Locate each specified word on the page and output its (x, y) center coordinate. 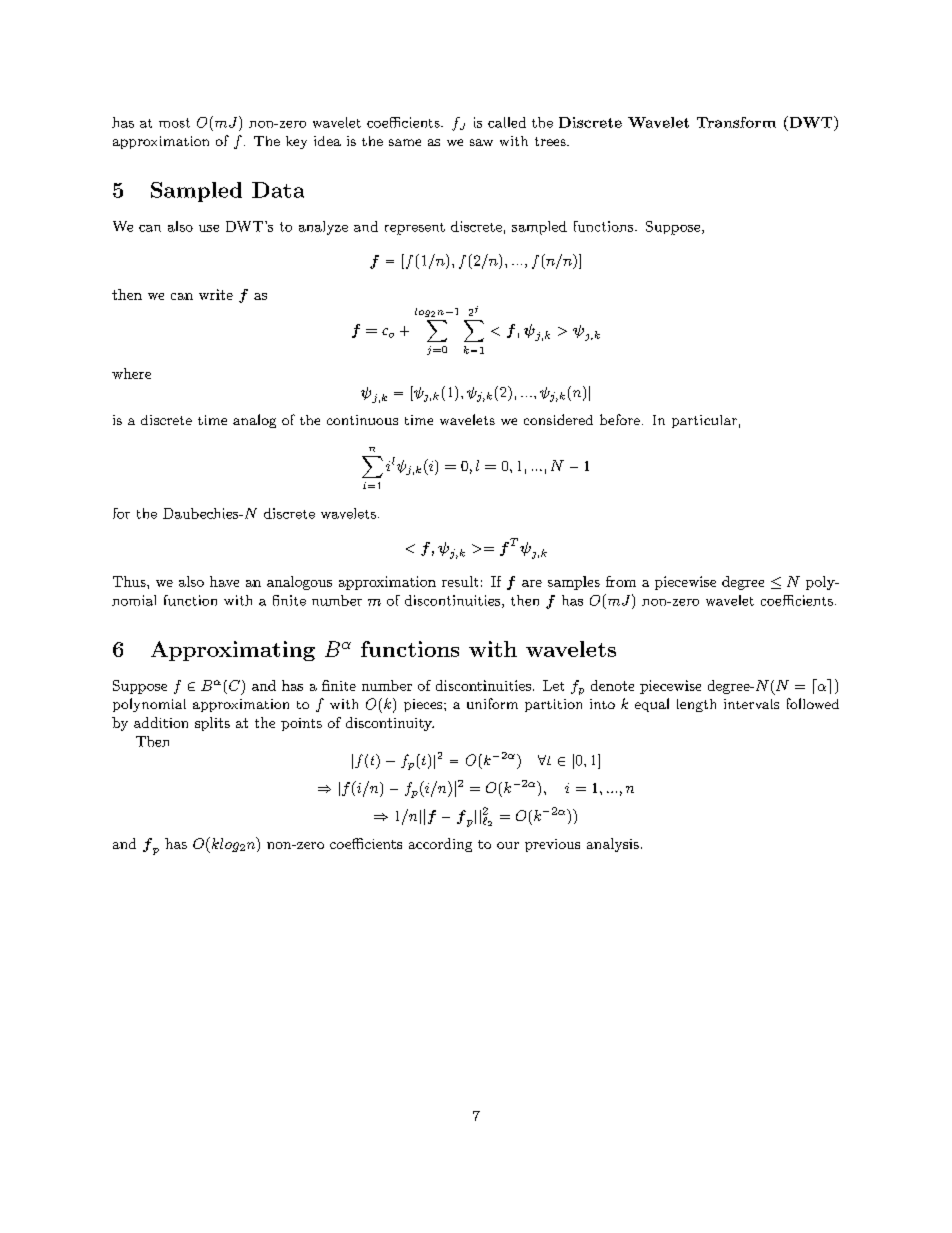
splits (212, 724)
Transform (736, 122)
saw (481, 142)
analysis (613, 845)
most (174, 123)
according (440, 845)
